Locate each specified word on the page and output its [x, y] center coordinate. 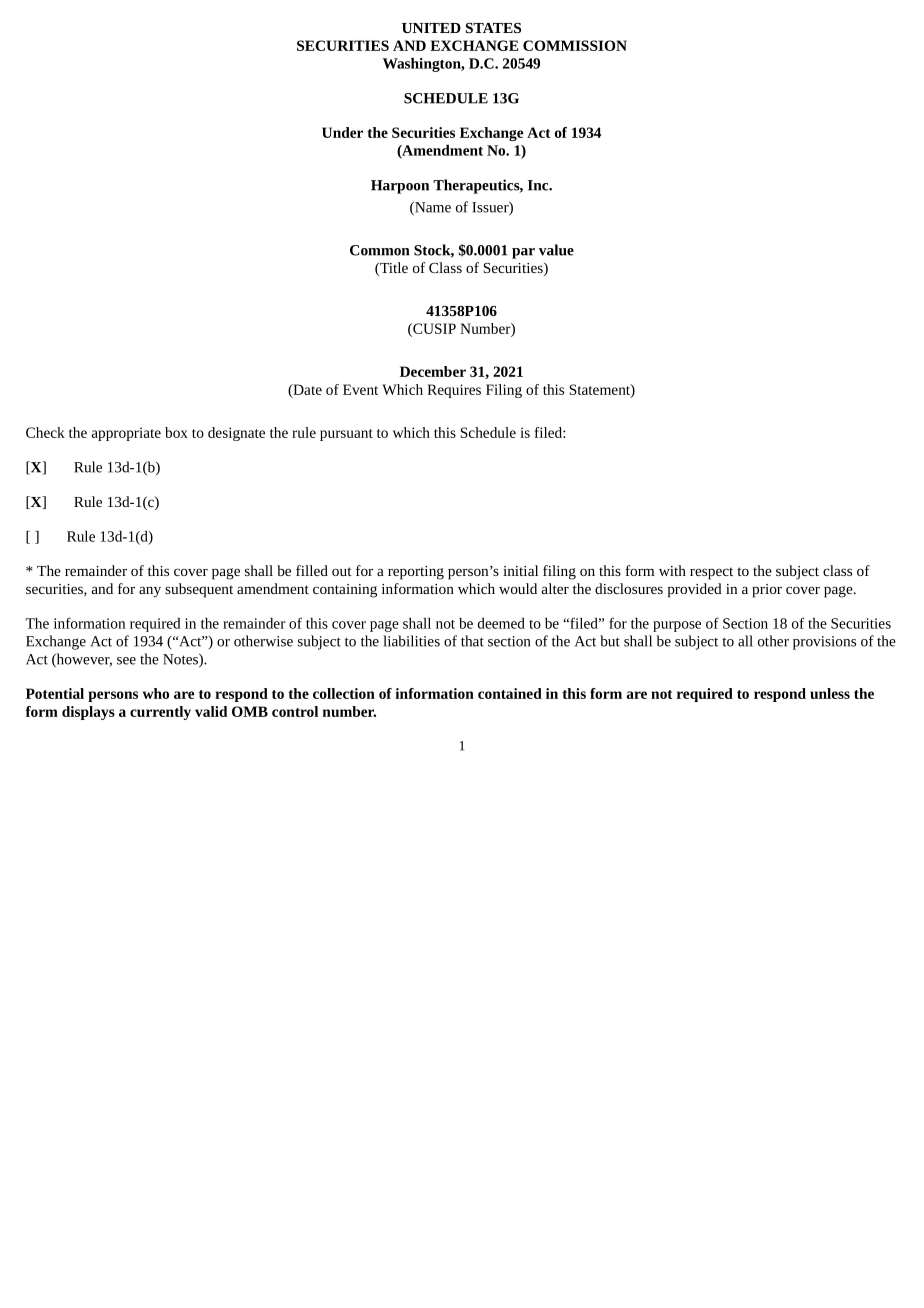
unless [830, 693]
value [556, 250]
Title [393, 269]
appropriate [126, 434]
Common [379, 250]
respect [711, 573]
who [156, 693]
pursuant [346, 435]
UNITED [431, 28]
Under [342, 132]
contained [510, 693]
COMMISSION [575, 45]
